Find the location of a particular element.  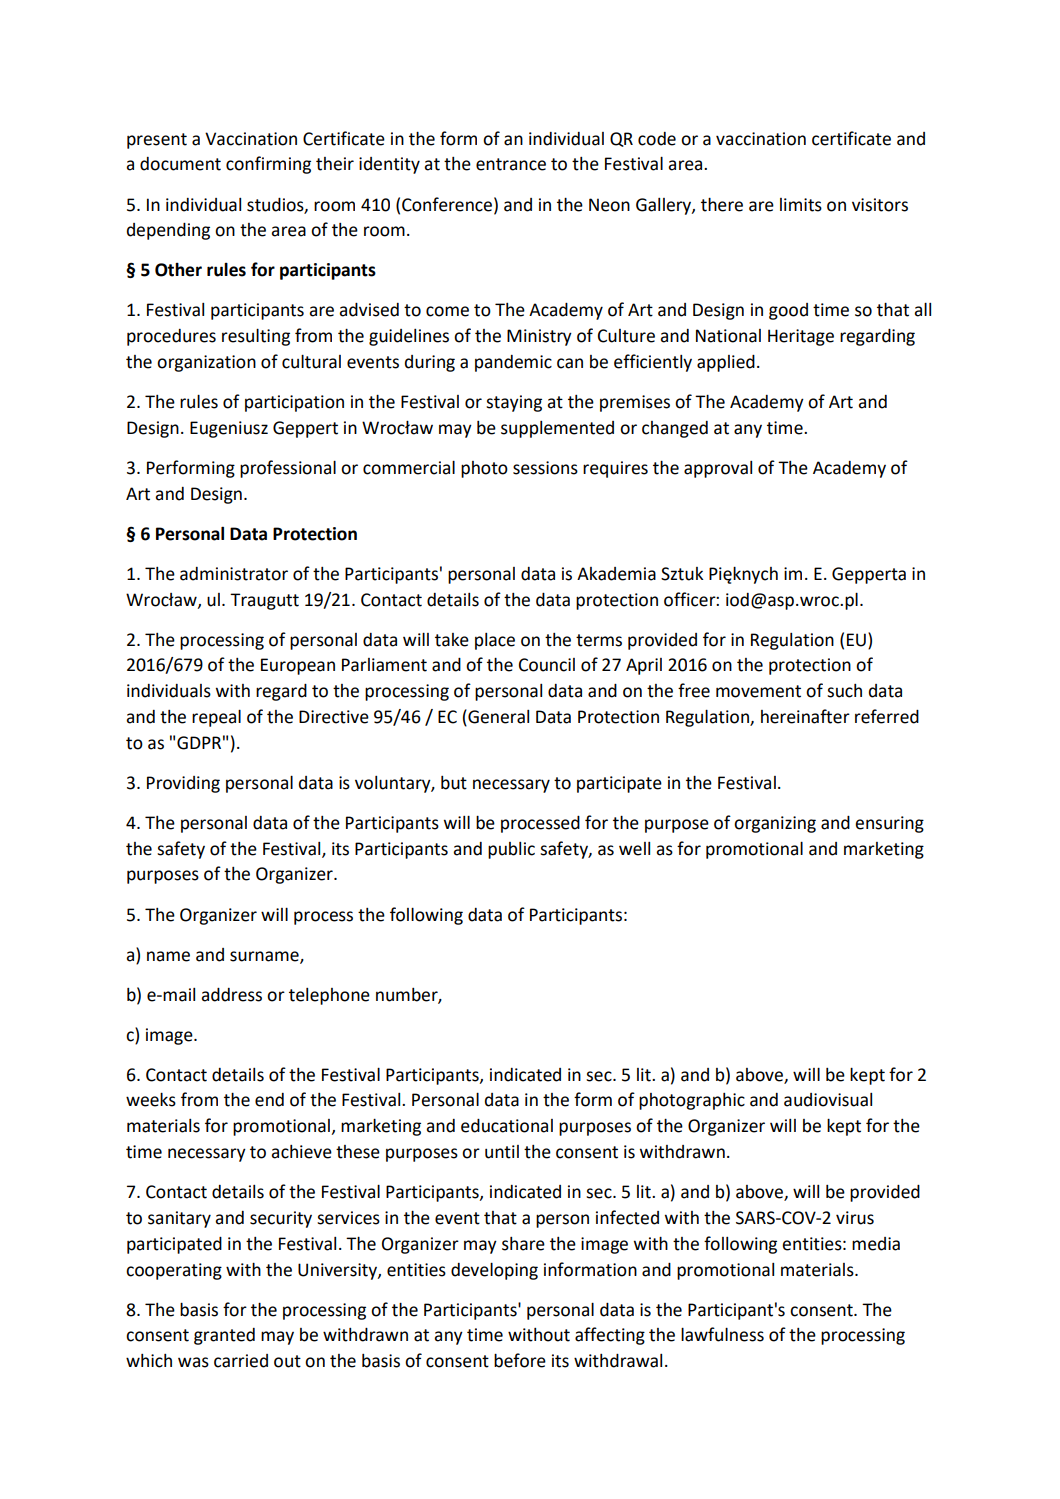

public is located at coordinates (511, 850).
